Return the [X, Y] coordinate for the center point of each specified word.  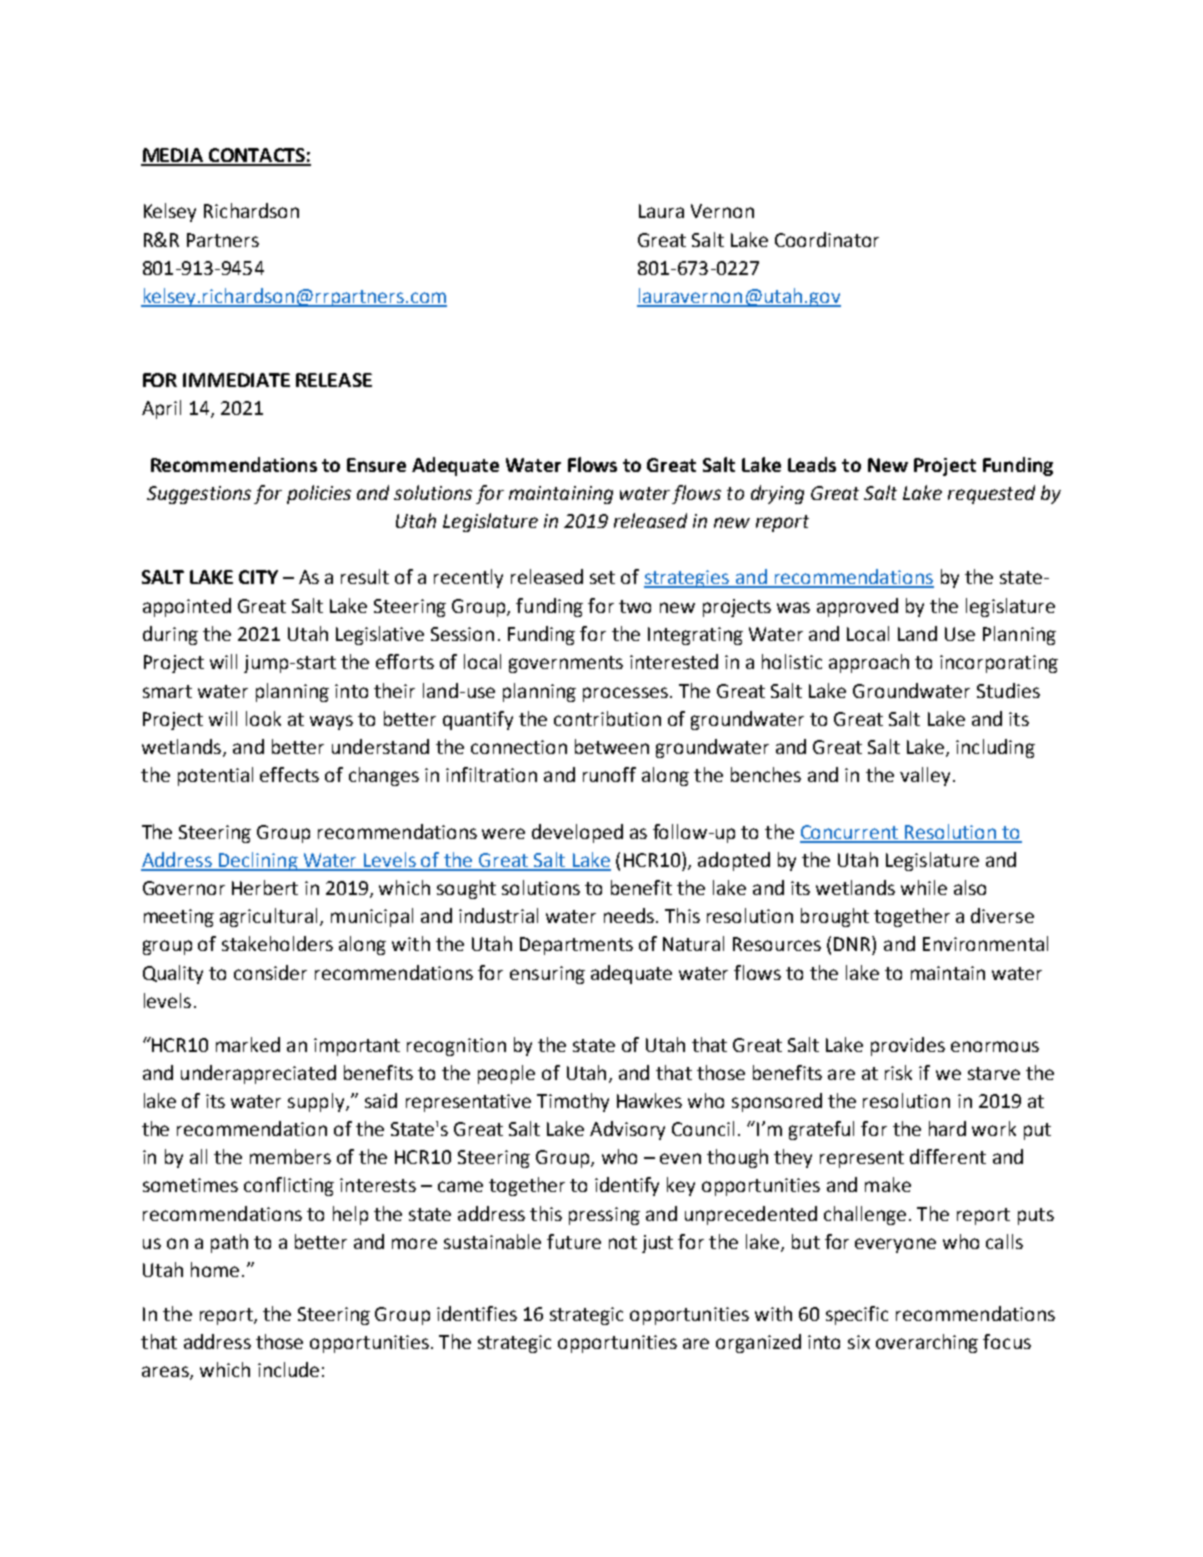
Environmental [985, 943]
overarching [927, 1343]
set [602, 577]
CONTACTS [257, 156]
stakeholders [277, 943]
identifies [477, 1313]
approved [857, 607]
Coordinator [827, 239]
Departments [576, 946]
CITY [258, 577]
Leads [812, 464]
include [288, 1369]
